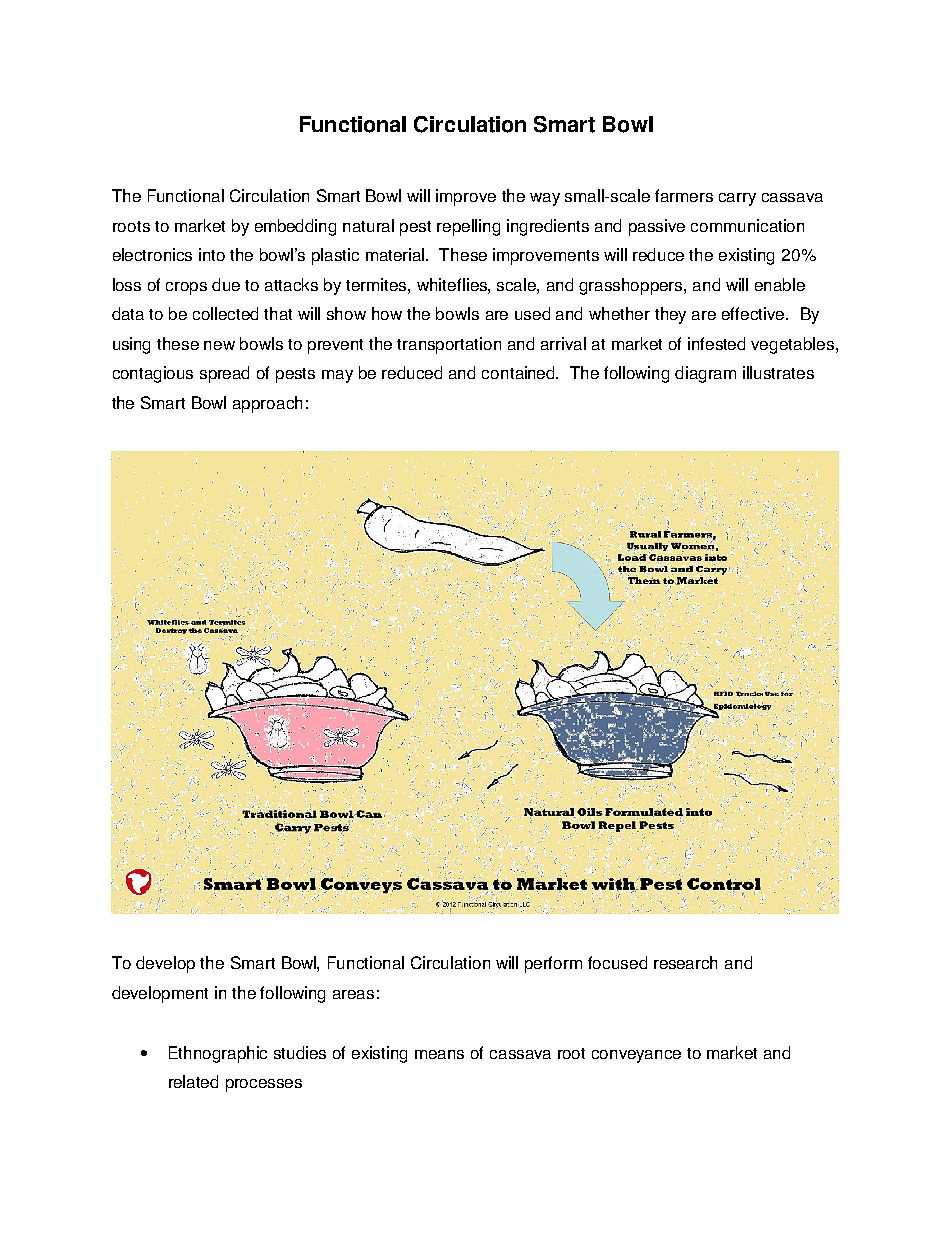 The width and height of the screenshot is (952, 1233). I want to click on repelling, so click(468, 227).
